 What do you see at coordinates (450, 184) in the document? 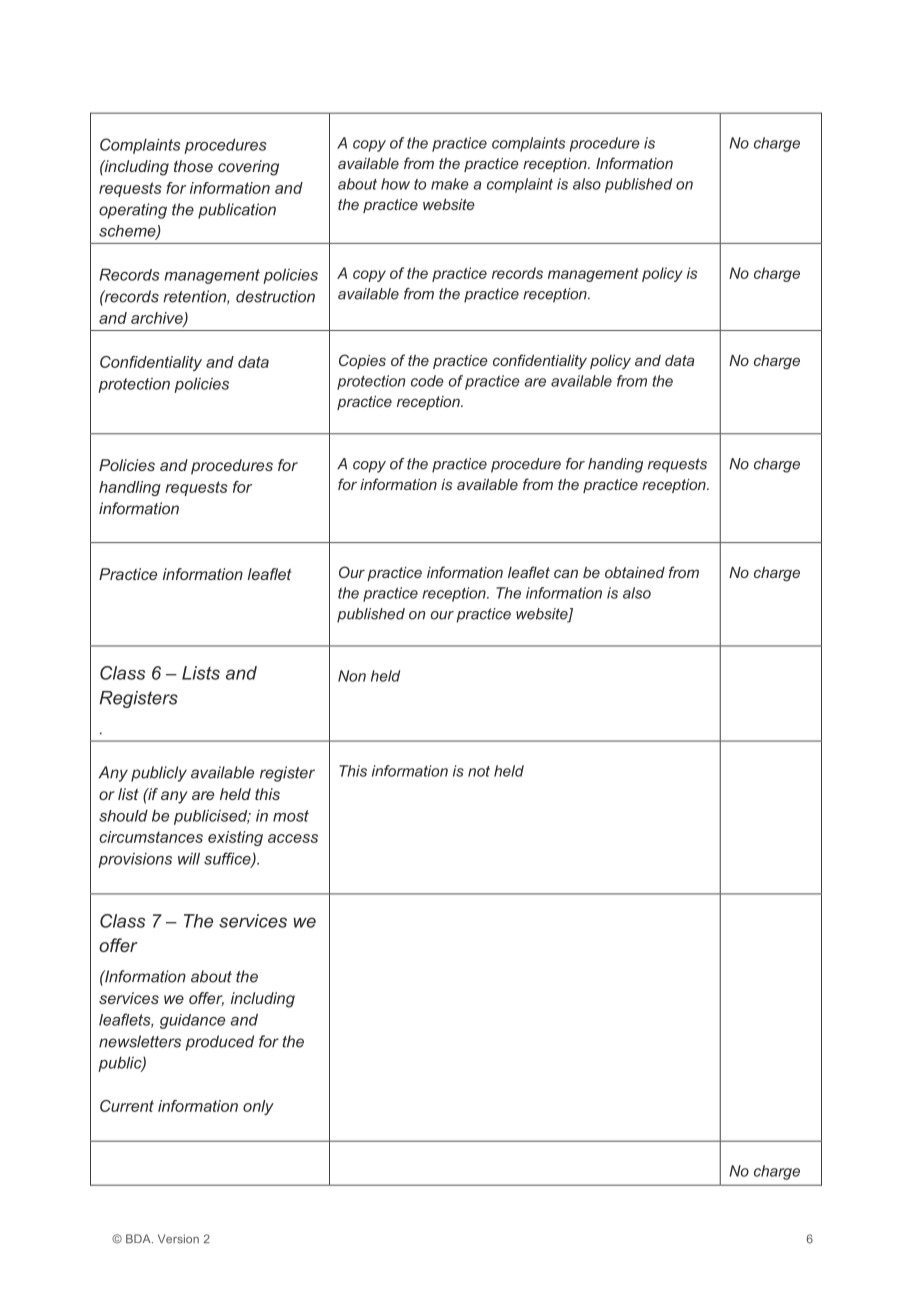
I see `make` at bounding box center [450, 184].
